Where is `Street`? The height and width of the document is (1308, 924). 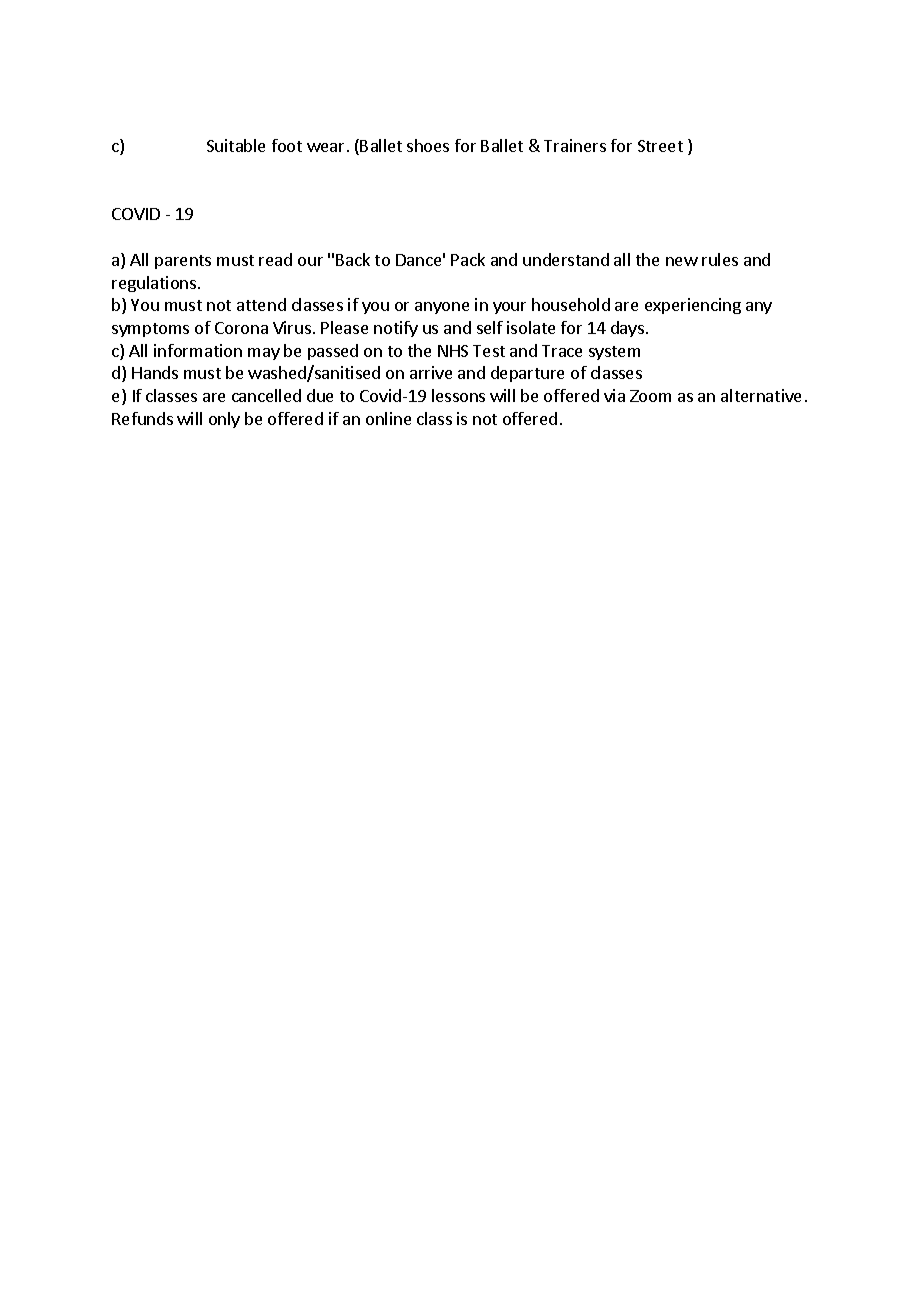 Street is located at coordinates (660, 146).
